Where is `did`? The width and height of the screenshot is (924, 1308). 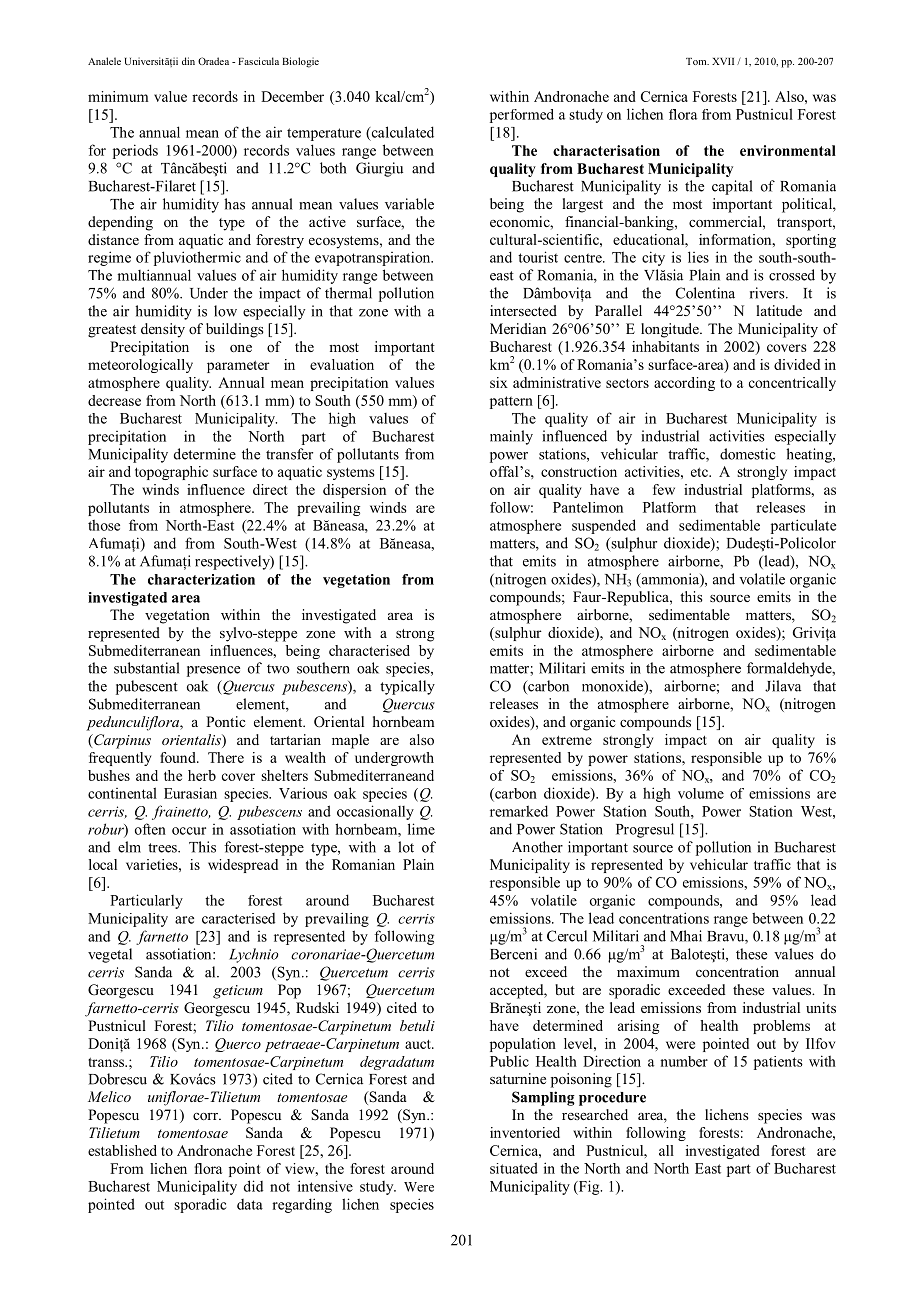 did is located at coordinates (253, 1186).
